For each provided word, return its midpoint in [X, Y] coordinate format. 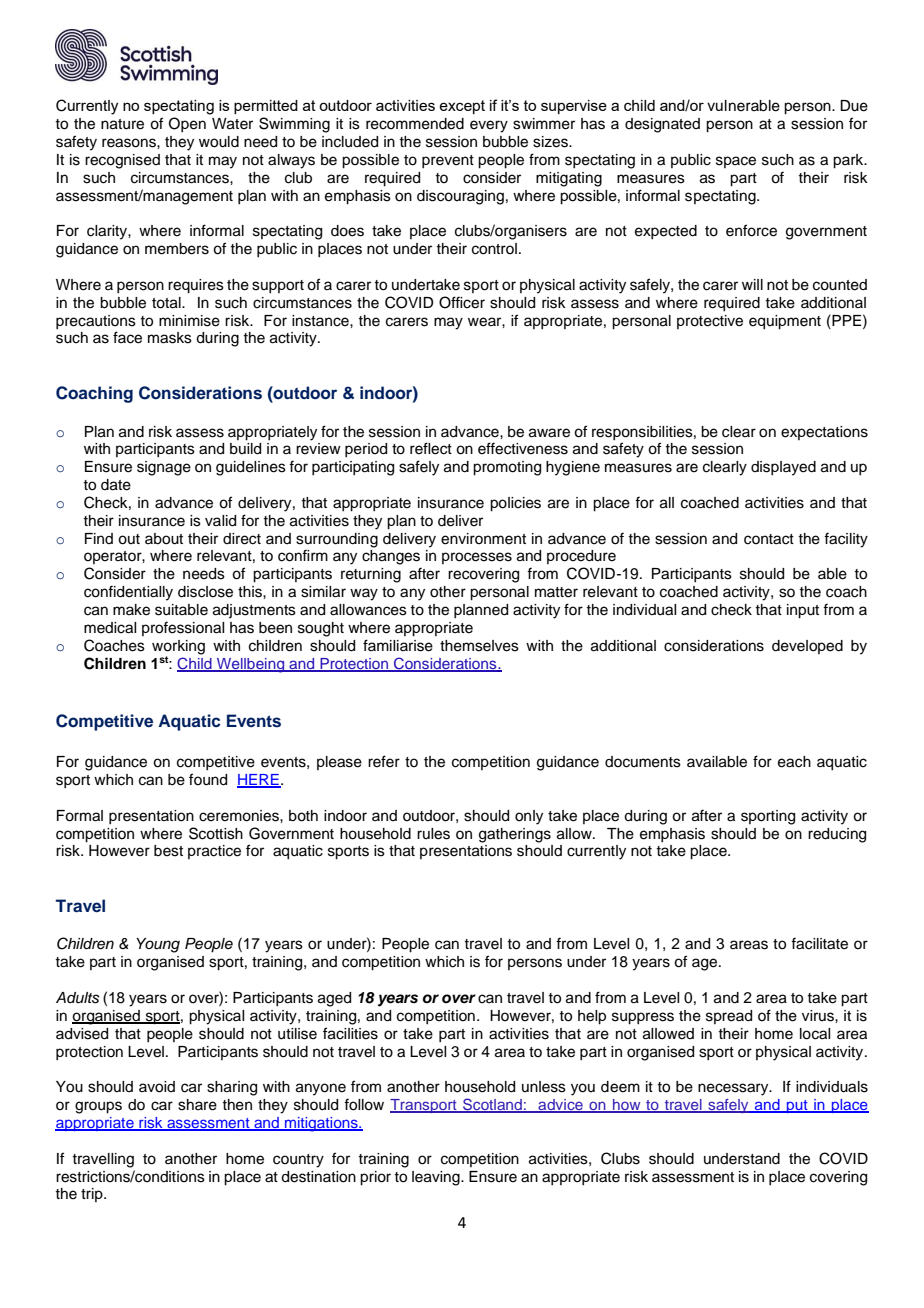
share [197, 1105]
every [489, 126]
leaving [437, 1178]
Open [187, 124]
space [736, 162]
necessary [734, 1089]
